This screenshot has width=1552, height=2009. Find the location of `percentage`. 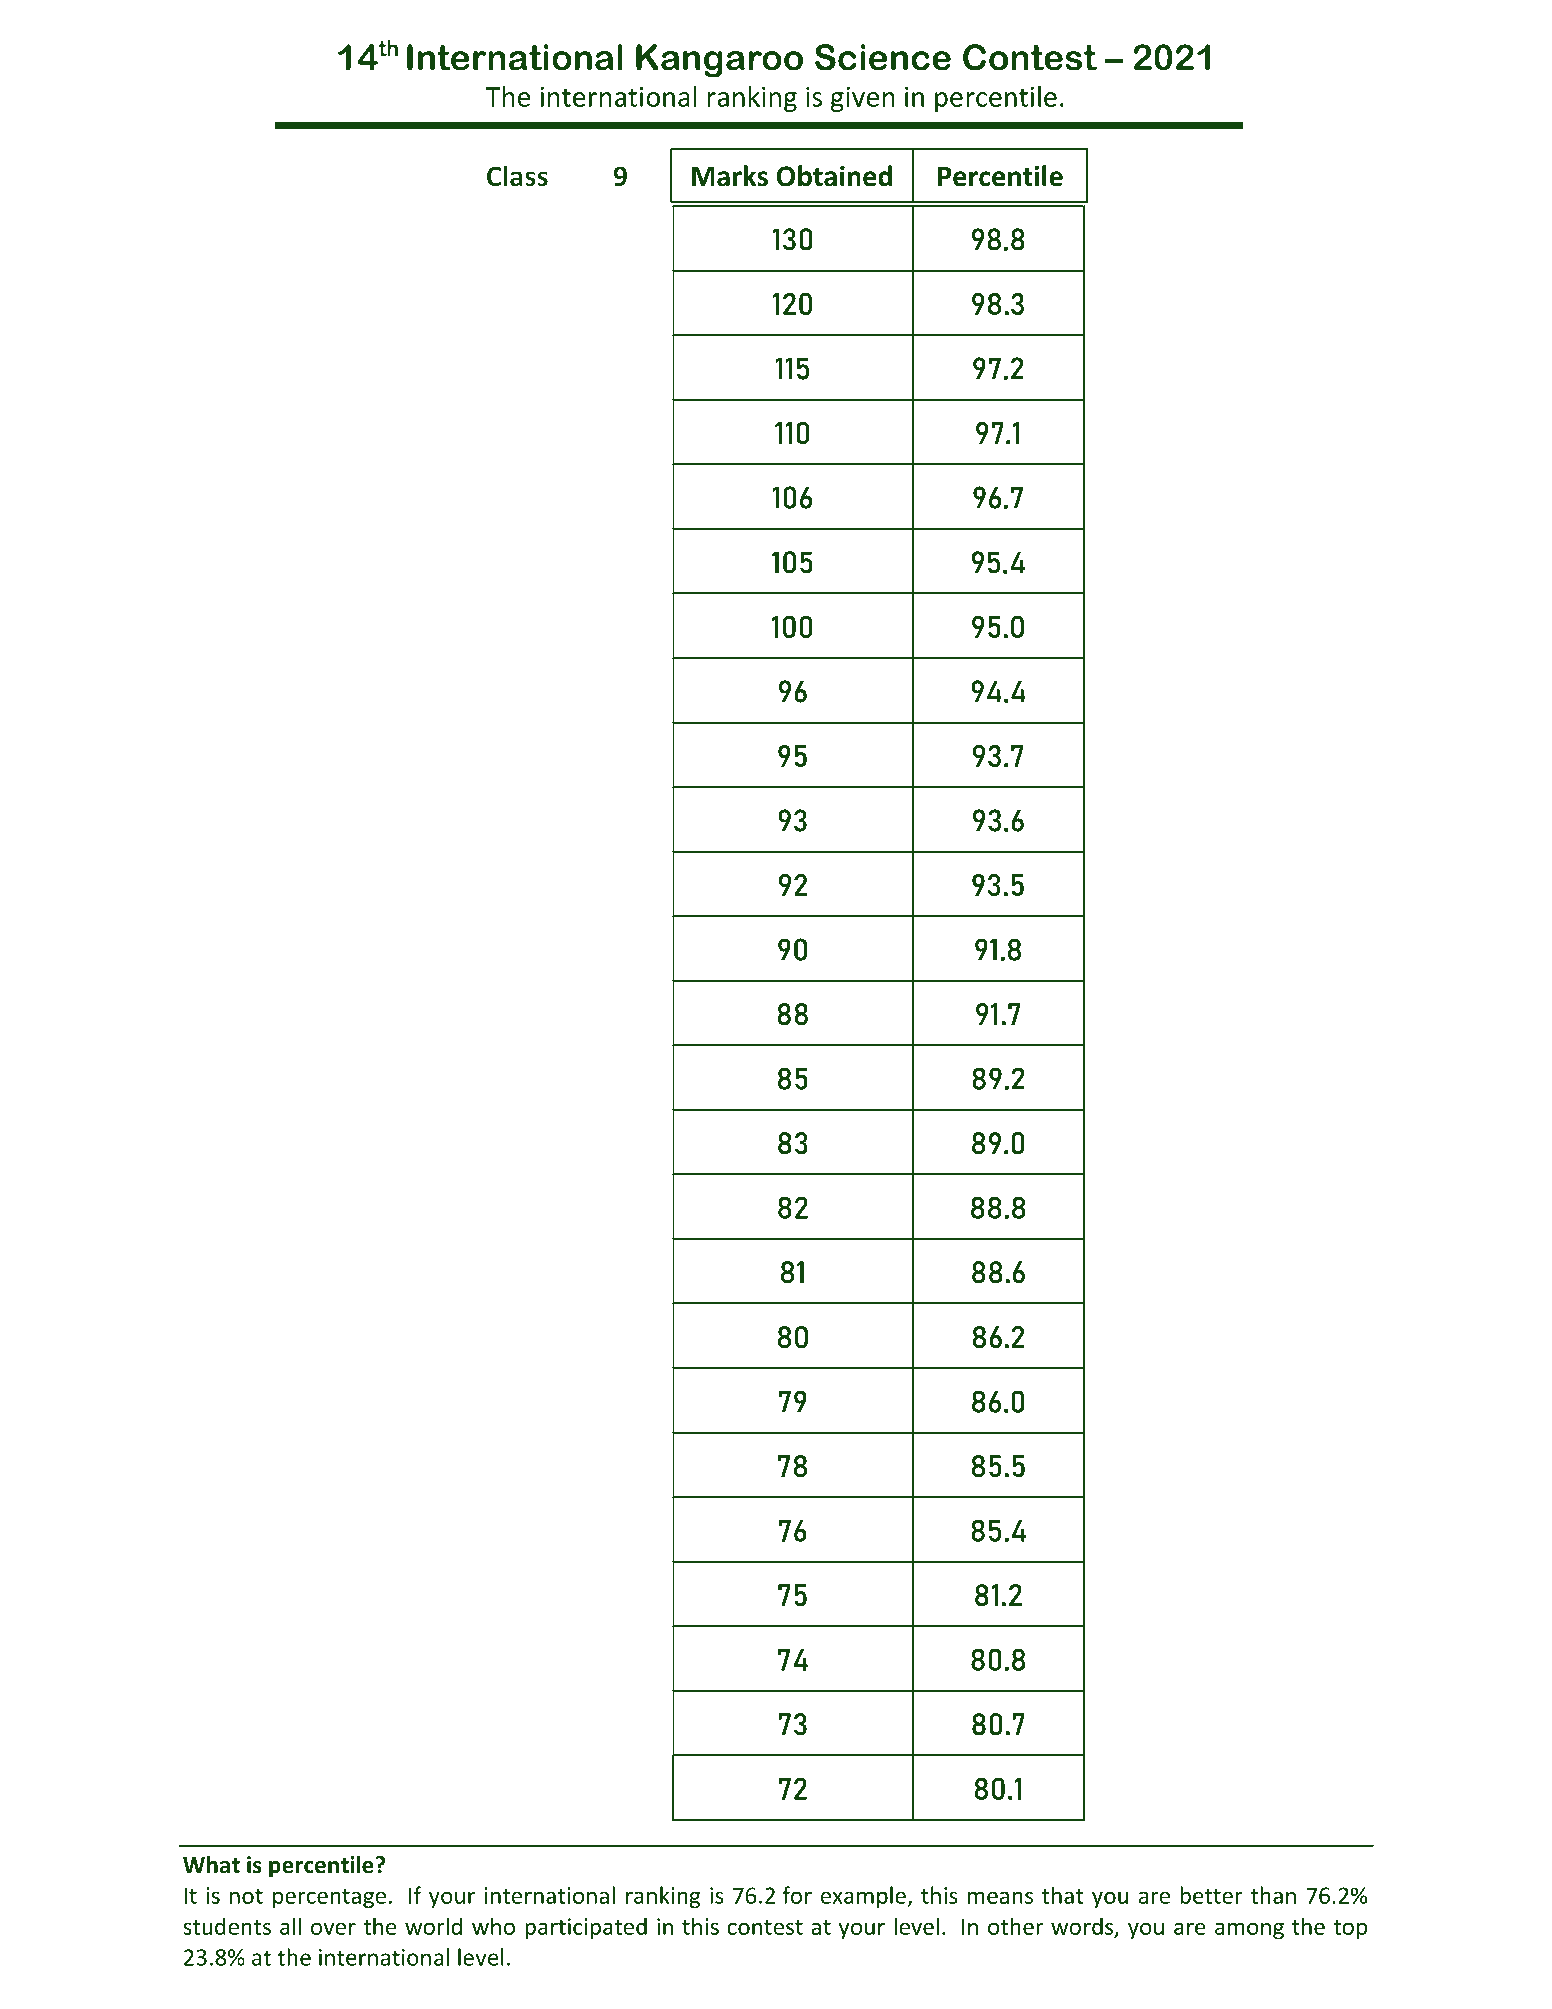

percentage is located at coordinates (329, 1898).
